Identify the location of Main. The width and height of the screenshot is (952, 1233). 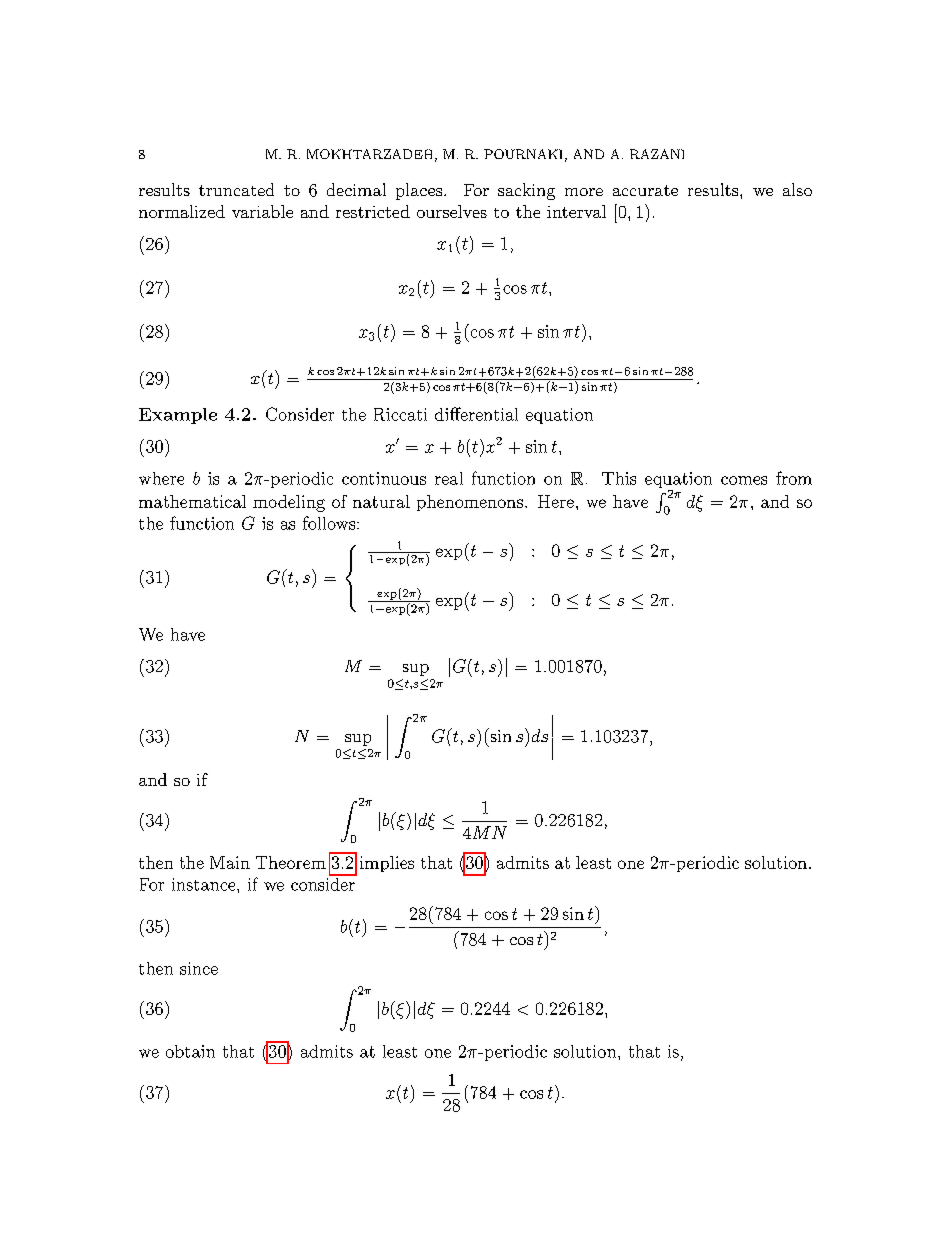
(230, 862).
